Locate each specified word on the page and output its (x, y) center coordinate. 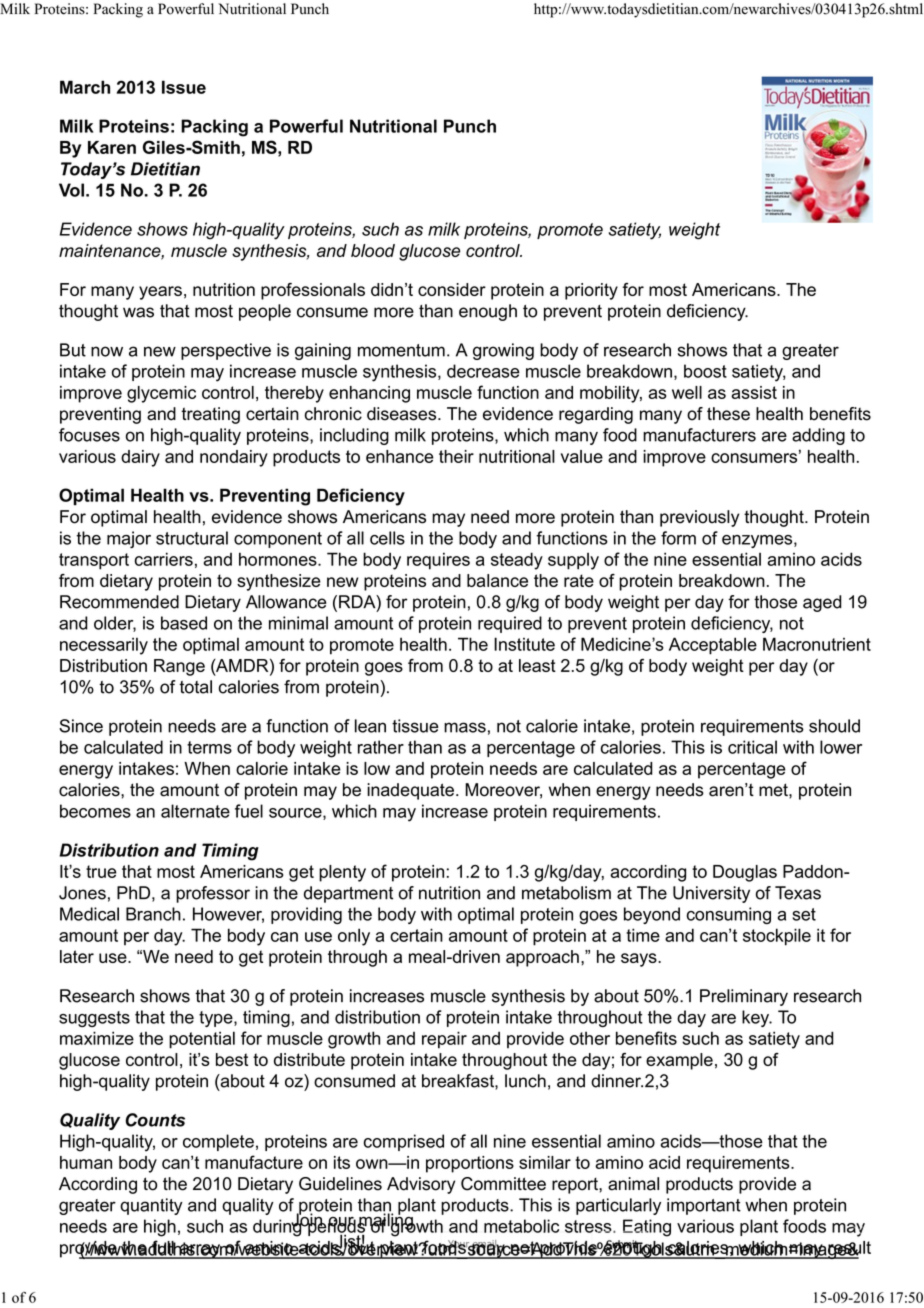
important (704, 1206)
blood (373, 250)
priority (591, 291)
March (85, 87)
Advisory (421, 1185)
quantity (151, 1206)
